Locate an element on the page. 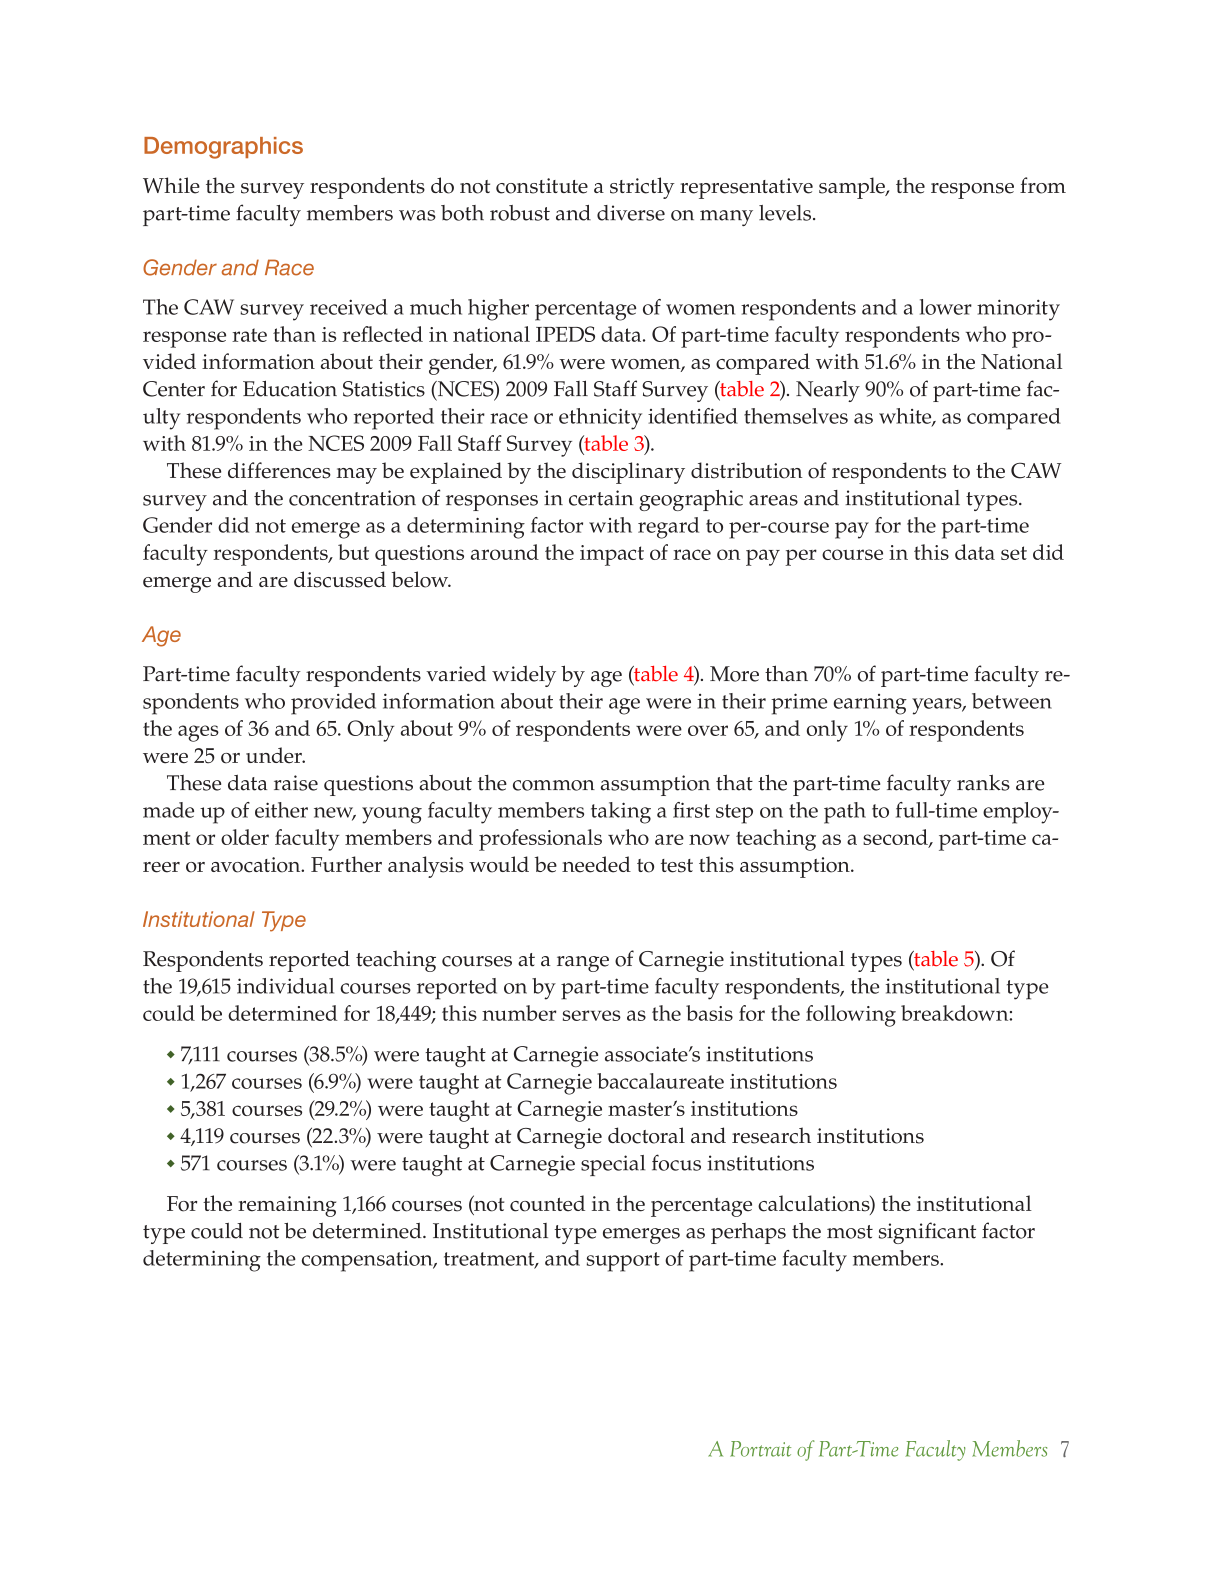 This image has height=1570, width=1213. set is located at coordinates (1014, 553).
